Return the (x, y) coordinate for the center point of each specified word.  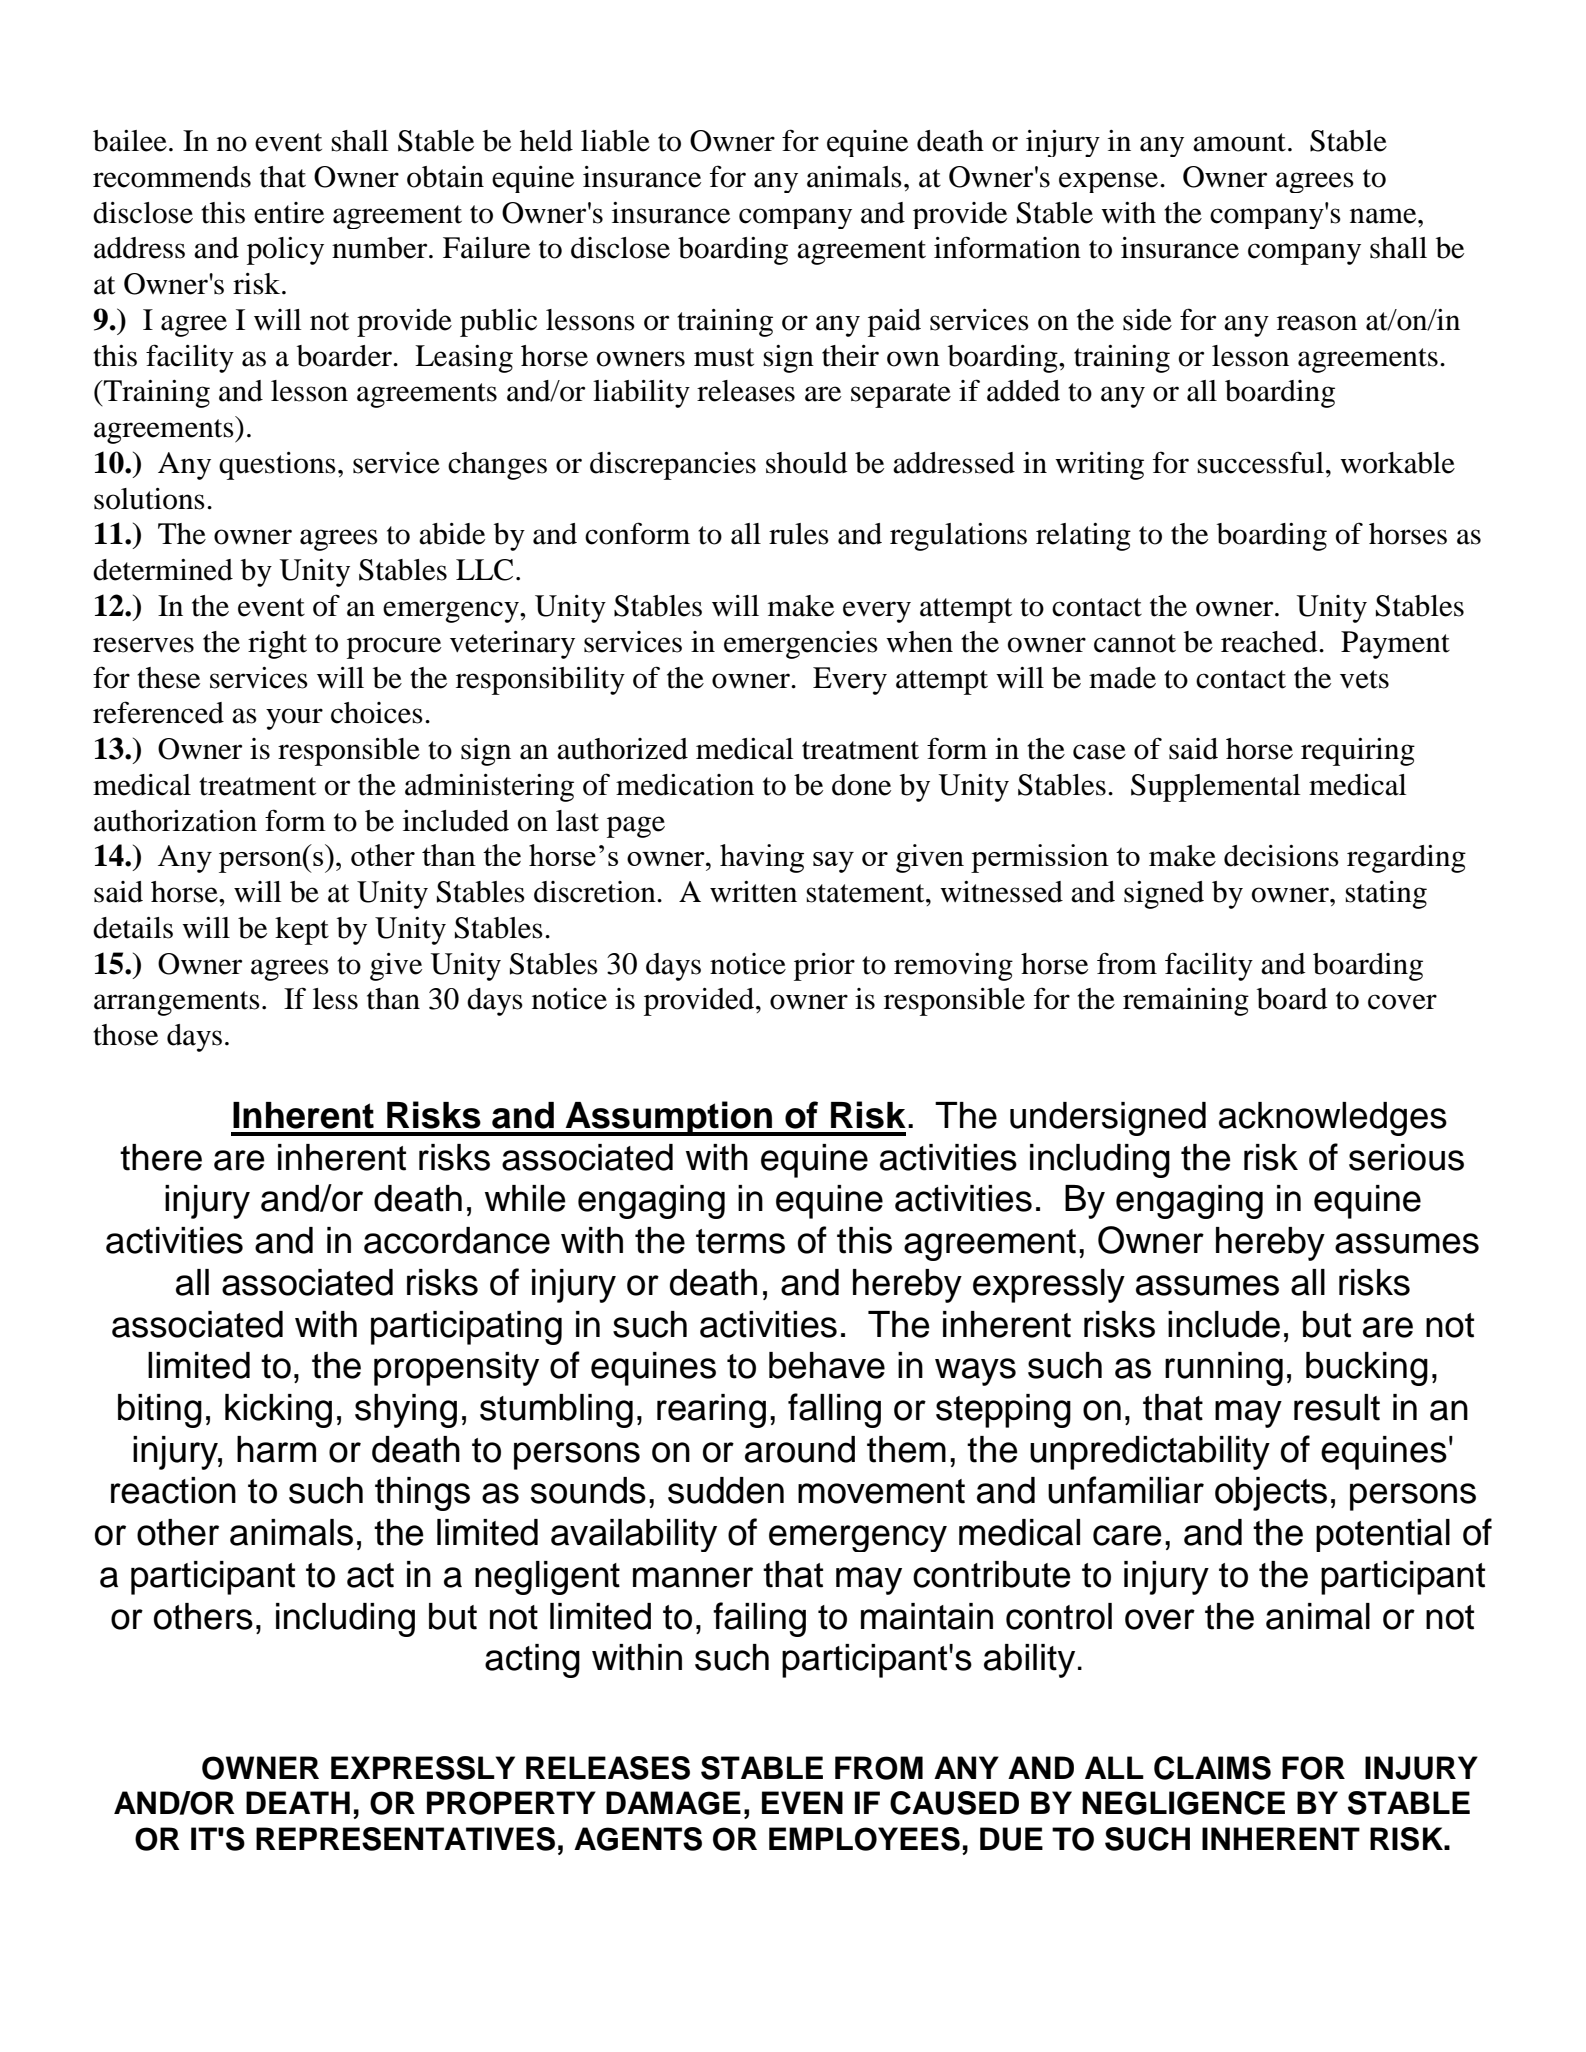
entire (289, 213)
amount (1239, 142)
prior (824, 967)
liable (615, 141)
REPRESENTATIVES (405, 1839)
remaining (1186, 1002)
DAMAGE (673, 1803)
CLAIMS (1212, 1768)
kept (302, 931)
